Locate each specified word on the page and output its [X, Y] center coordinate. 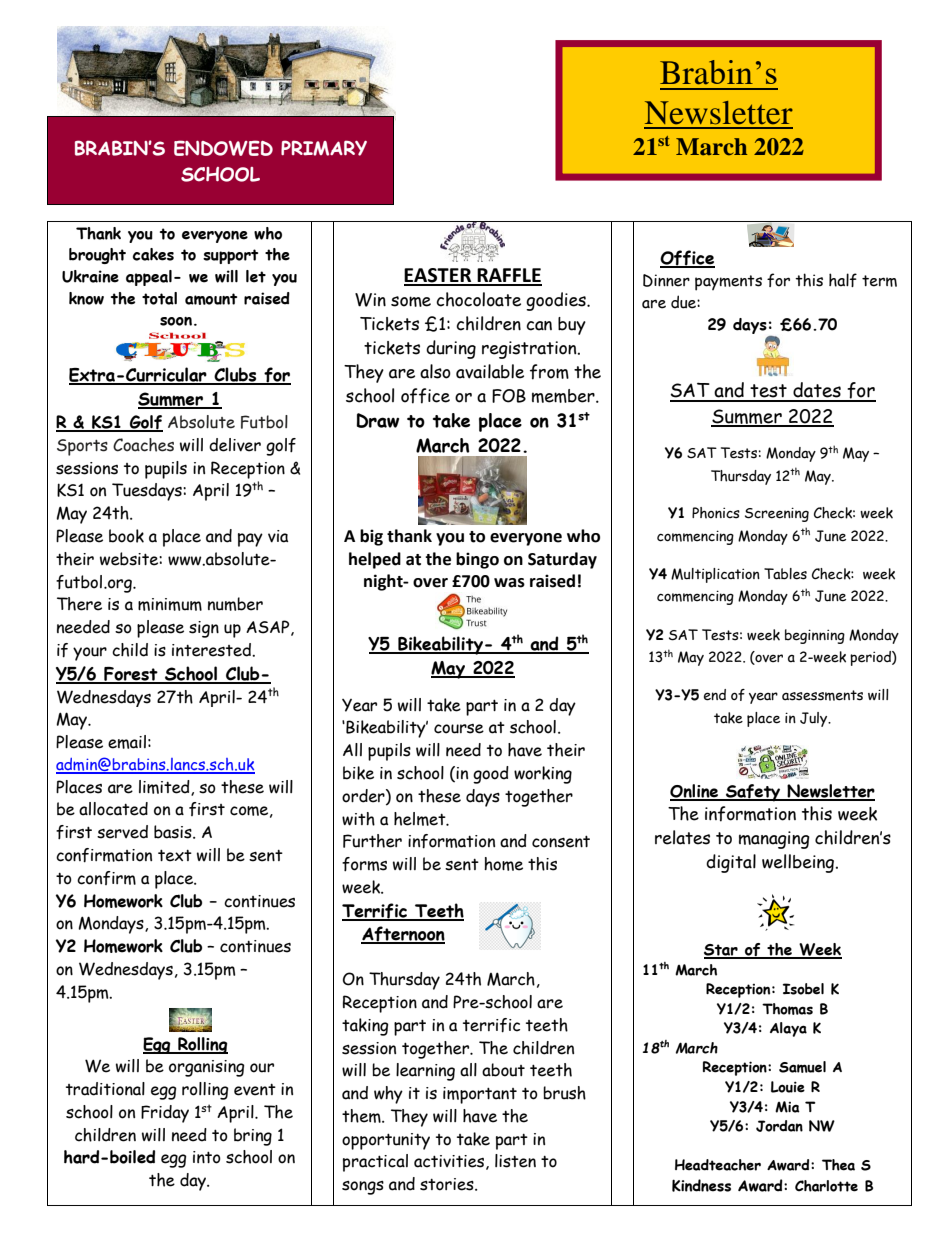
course [459, 729]
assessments [822, 695]
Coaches [143, 445]
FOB [509, 396]
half [843, 280]
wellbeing [798, 863]
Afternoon [403, 935]
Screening [777, 514]
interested [212, 650]
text [175, 855]
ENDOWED [223, 148]
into [207, 1157]
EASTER [439, 276]
